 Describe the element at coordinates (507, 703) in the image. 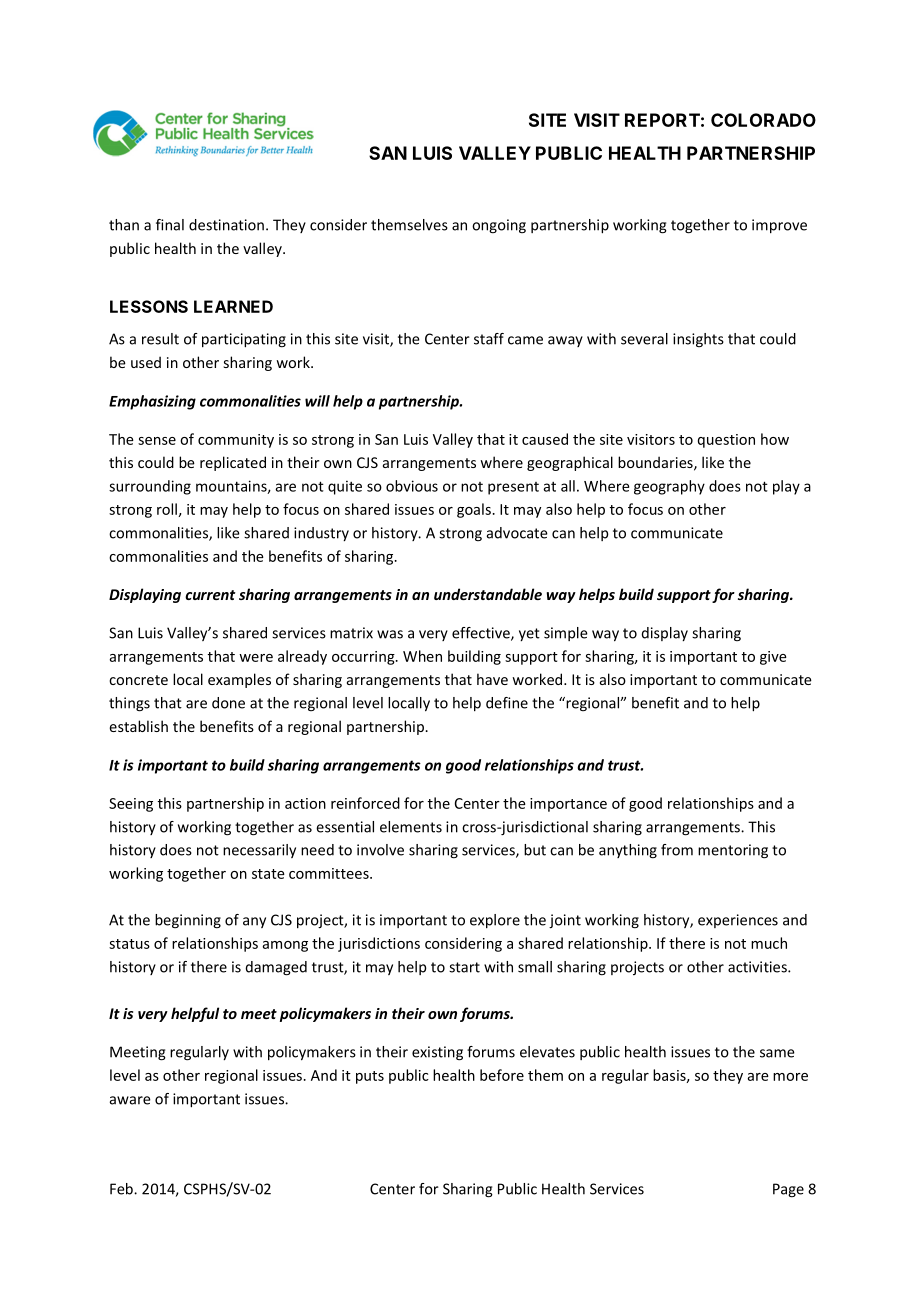

I see `define` at that location.
